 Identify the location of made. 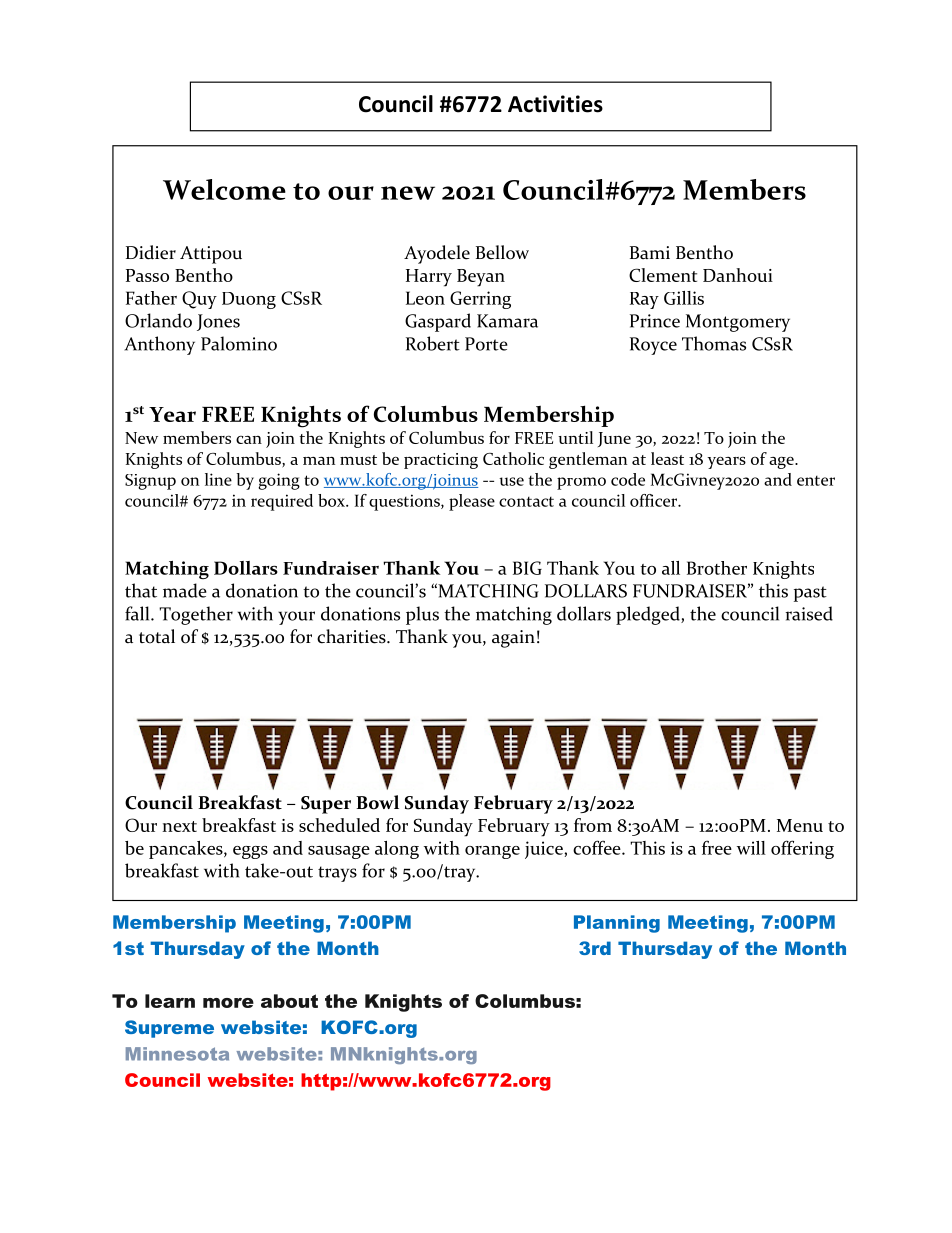
(185, 590).
